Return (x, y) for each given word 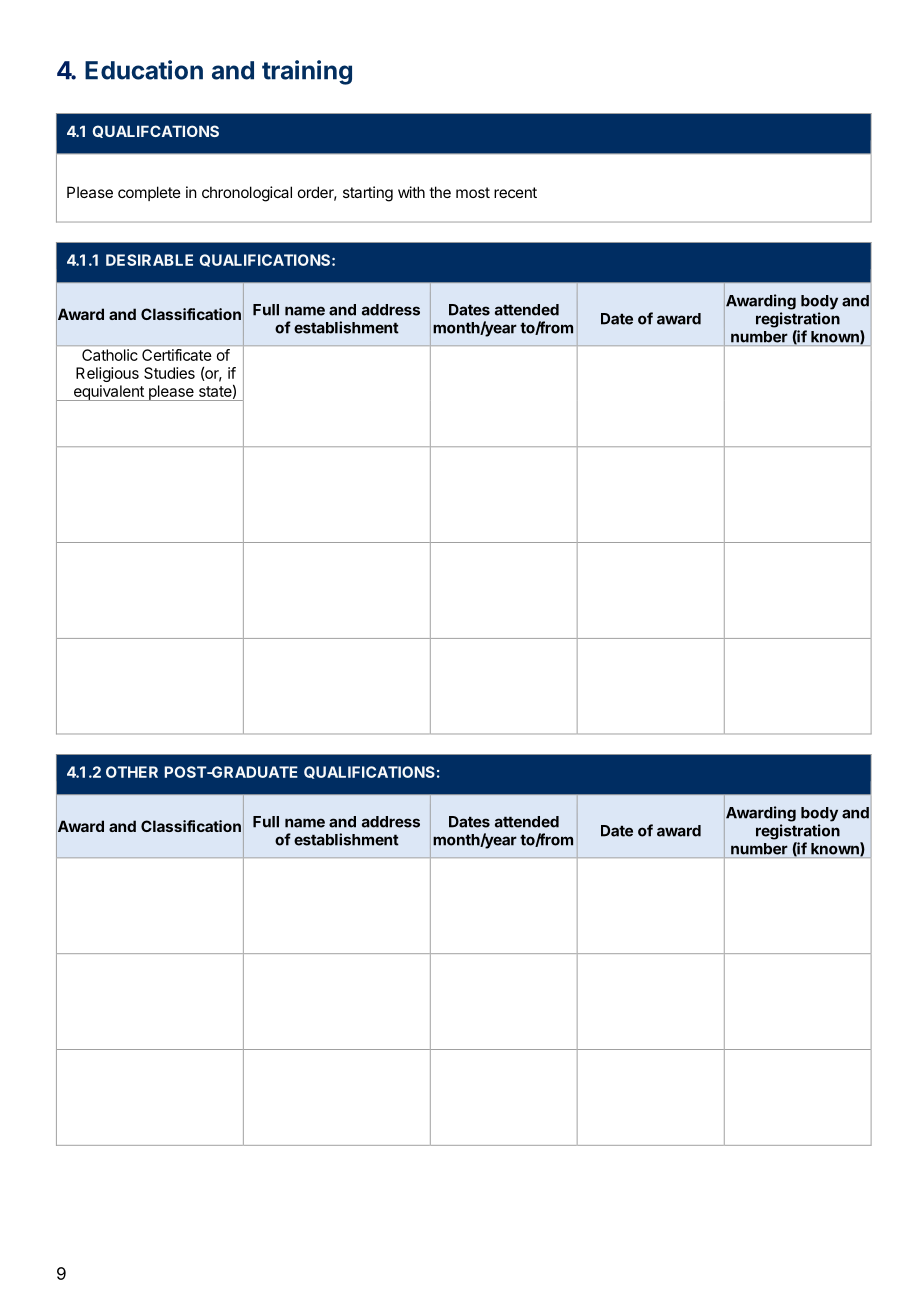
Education (144, 70)
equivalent (108, 393)
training (307, 72)
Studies (169, 373)
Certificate (176, 355)
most (473, 192)
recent (515, 192)
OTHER (132, 772)
